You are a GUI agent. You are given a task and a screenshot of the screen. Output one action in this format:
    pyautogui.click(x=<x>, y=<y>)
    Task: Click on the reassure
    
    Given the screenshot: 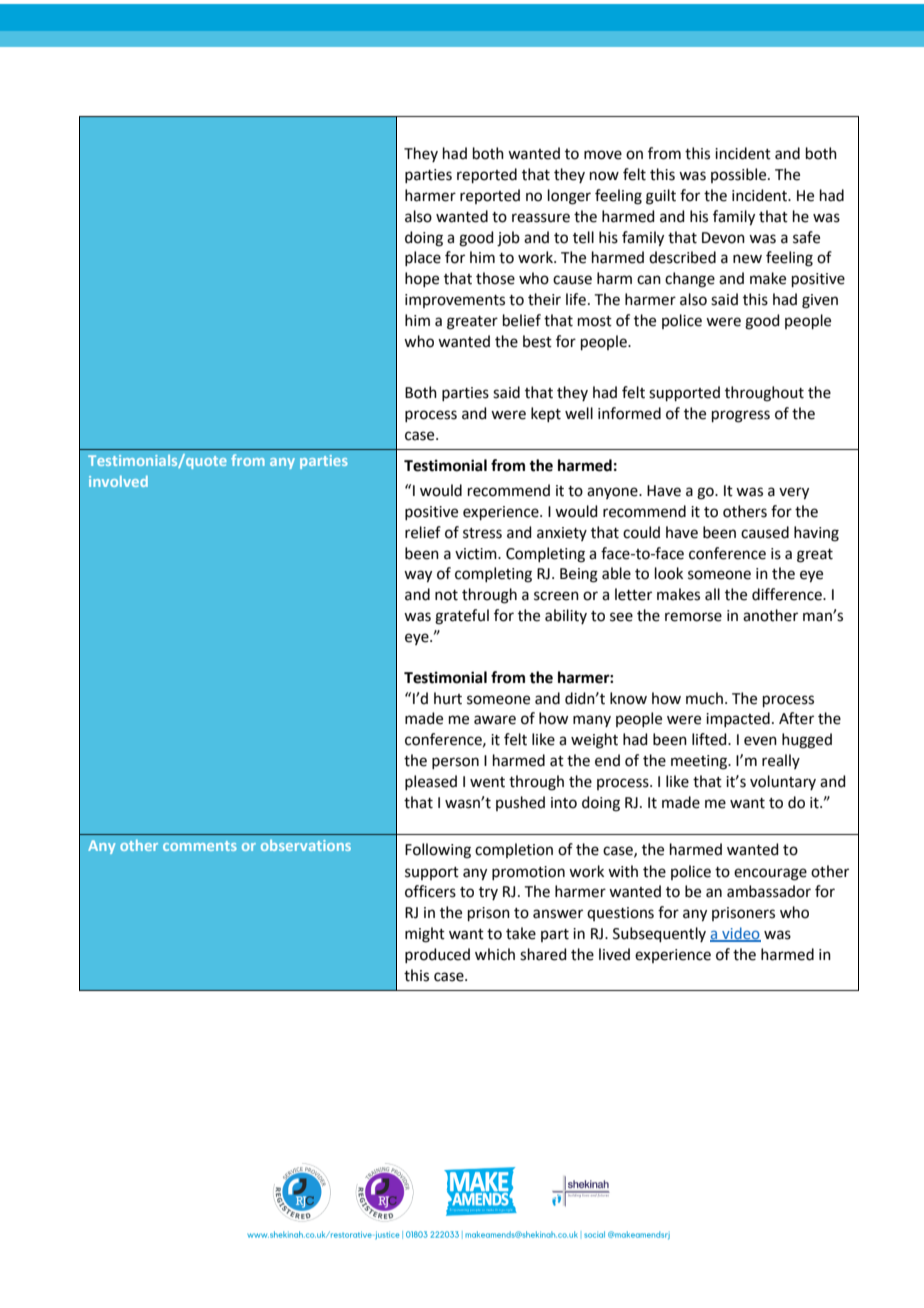 What is the action you would take?
    pyautogui.click(x=541, y=218)
